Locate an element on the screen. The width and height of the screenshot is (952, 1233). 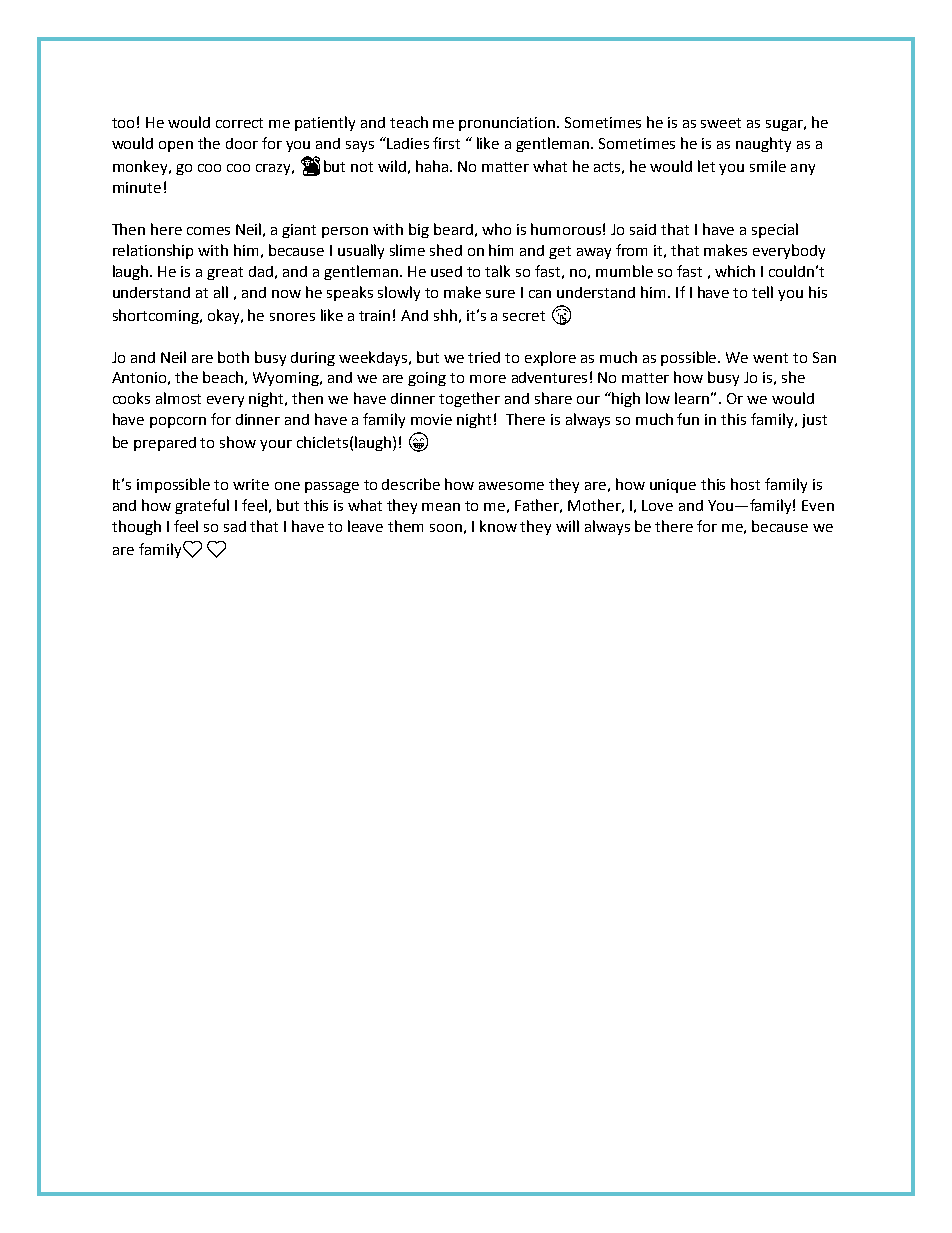
snores is located at coordinates (292, 317).
